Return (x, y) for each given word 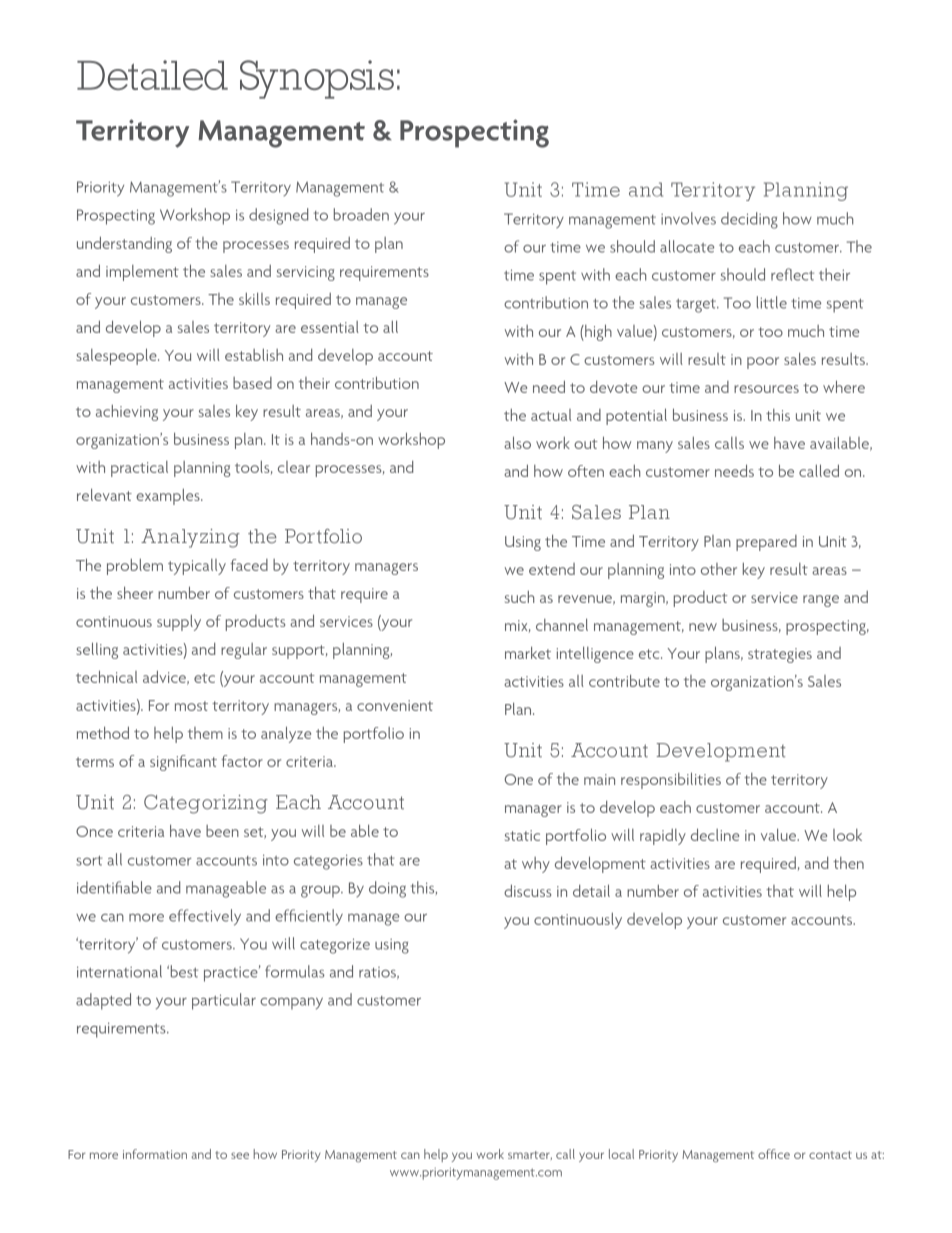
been (222, 831)
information (155, 1154)
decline (715, 834)
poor (763, 363)
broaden (361, 214)
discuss (527, 890)
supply (179, 623)
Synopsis (317, 79)
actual (551, 415)
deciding (749, 220)
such (519, 597)
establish (254, 355)
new (703, 627)
